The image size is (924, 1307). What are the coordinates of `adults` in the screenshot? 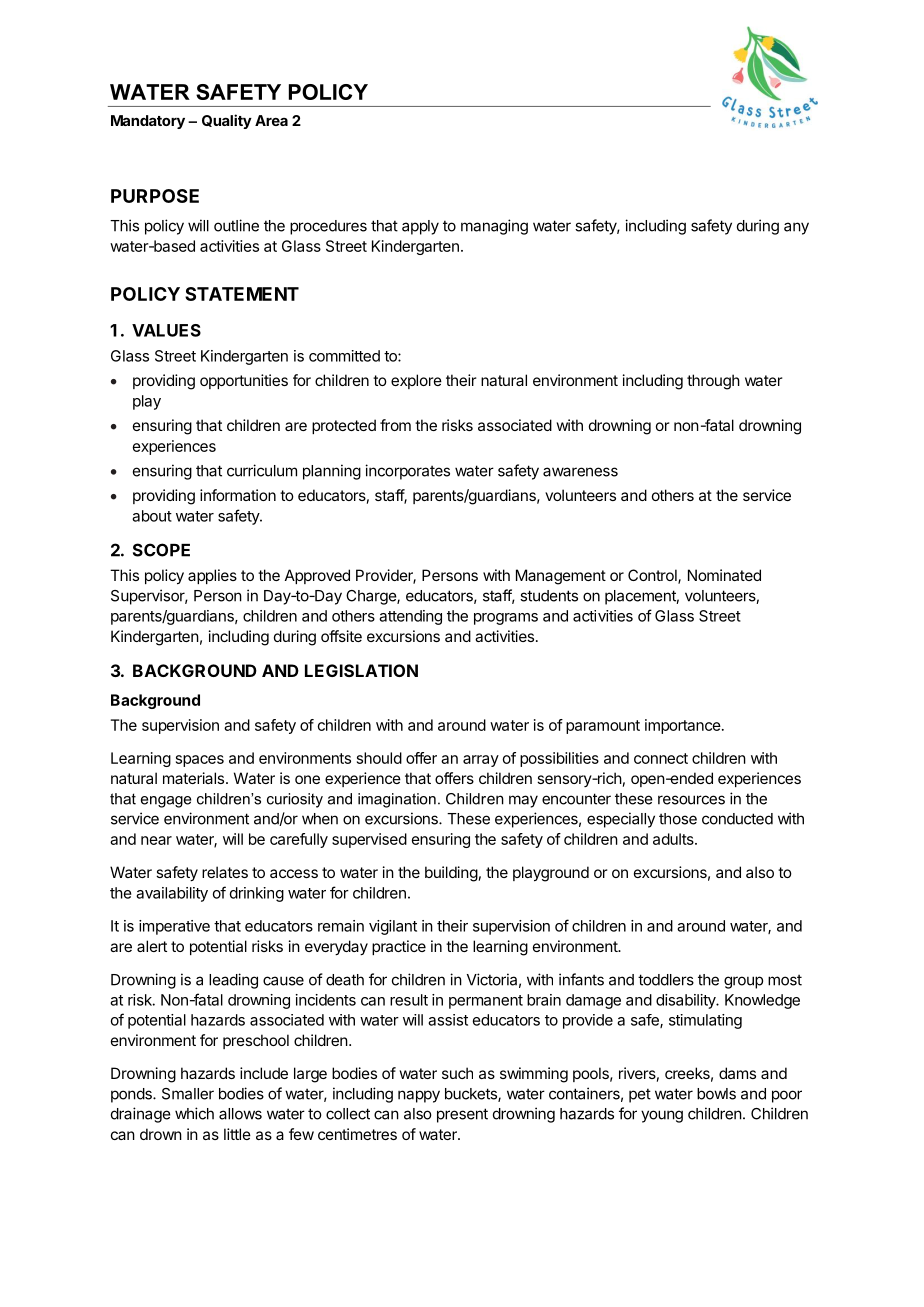 It's located at (674, 839).
